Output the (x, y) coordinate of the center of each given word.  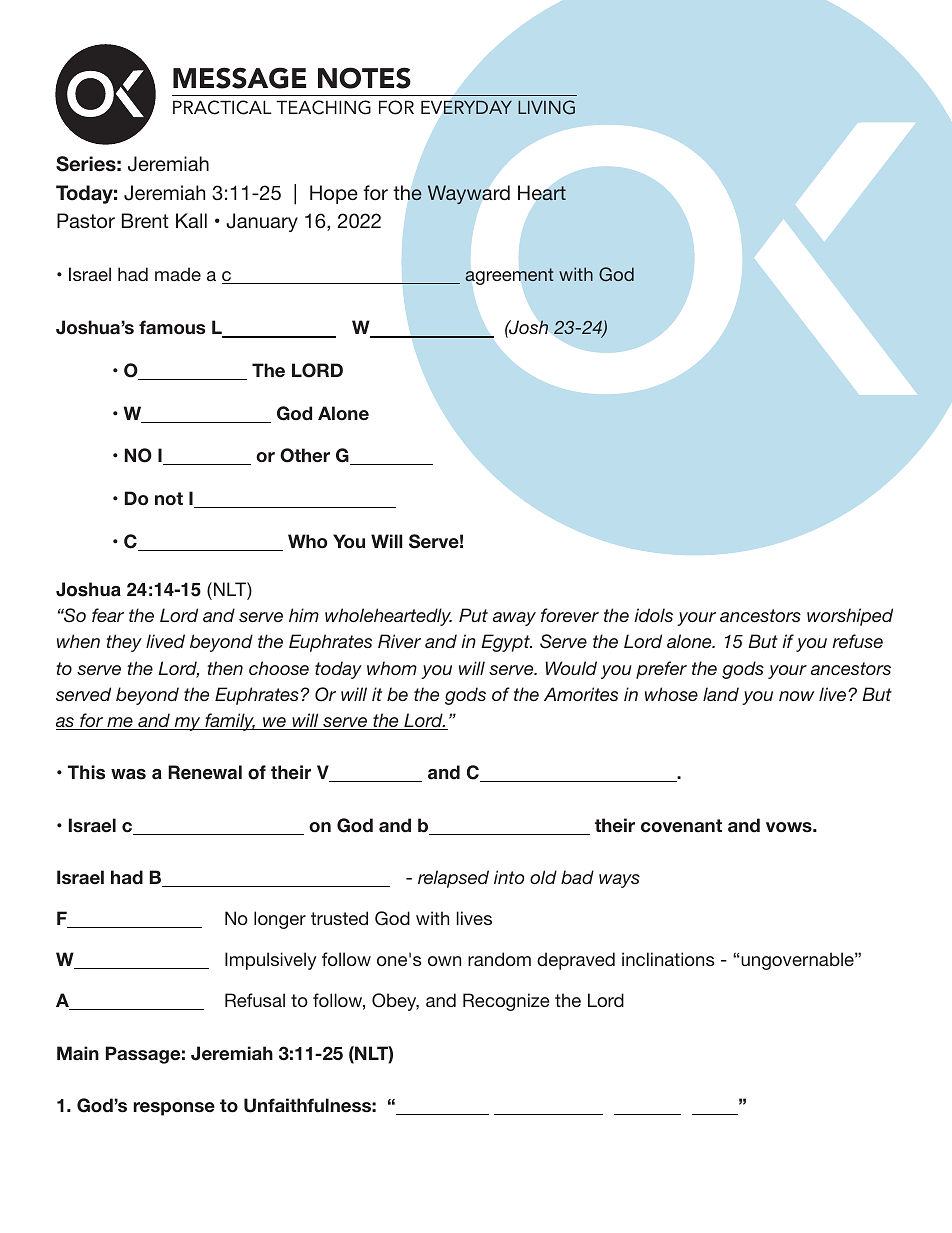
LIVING (546, 107)
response (174, 1109)
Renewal (205, 772)
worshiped (850, 617)
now (796, 696)
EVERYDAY (466, 107)
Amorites (581, 694)
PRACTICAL (222, 107)
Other (305, 455)
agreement (509, 276)
